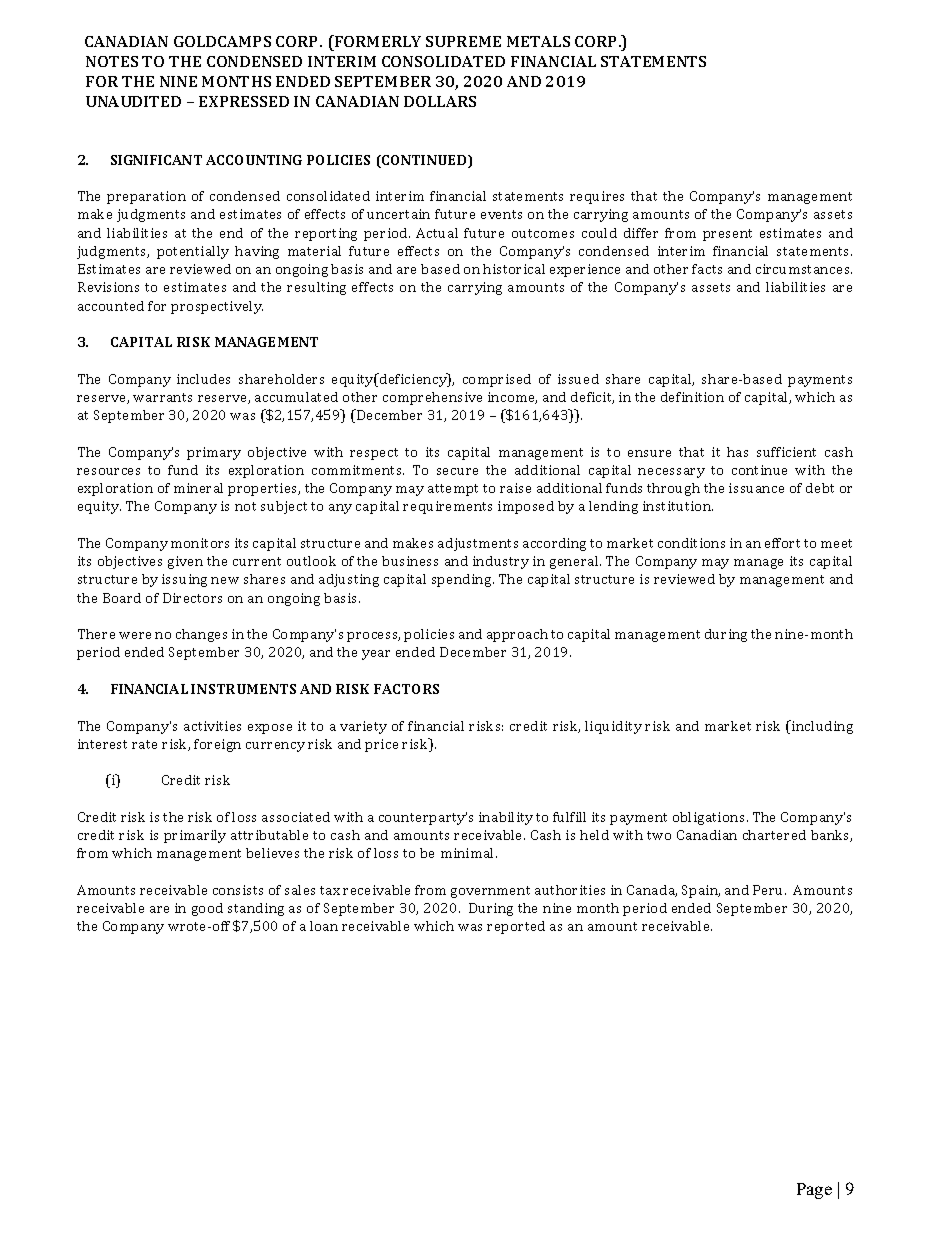 This screenshot has height=1233, width=952. What do you see at coordinates (192, 598) in the screenshot?
I see `Directors` at bounding box center [192, 598].
